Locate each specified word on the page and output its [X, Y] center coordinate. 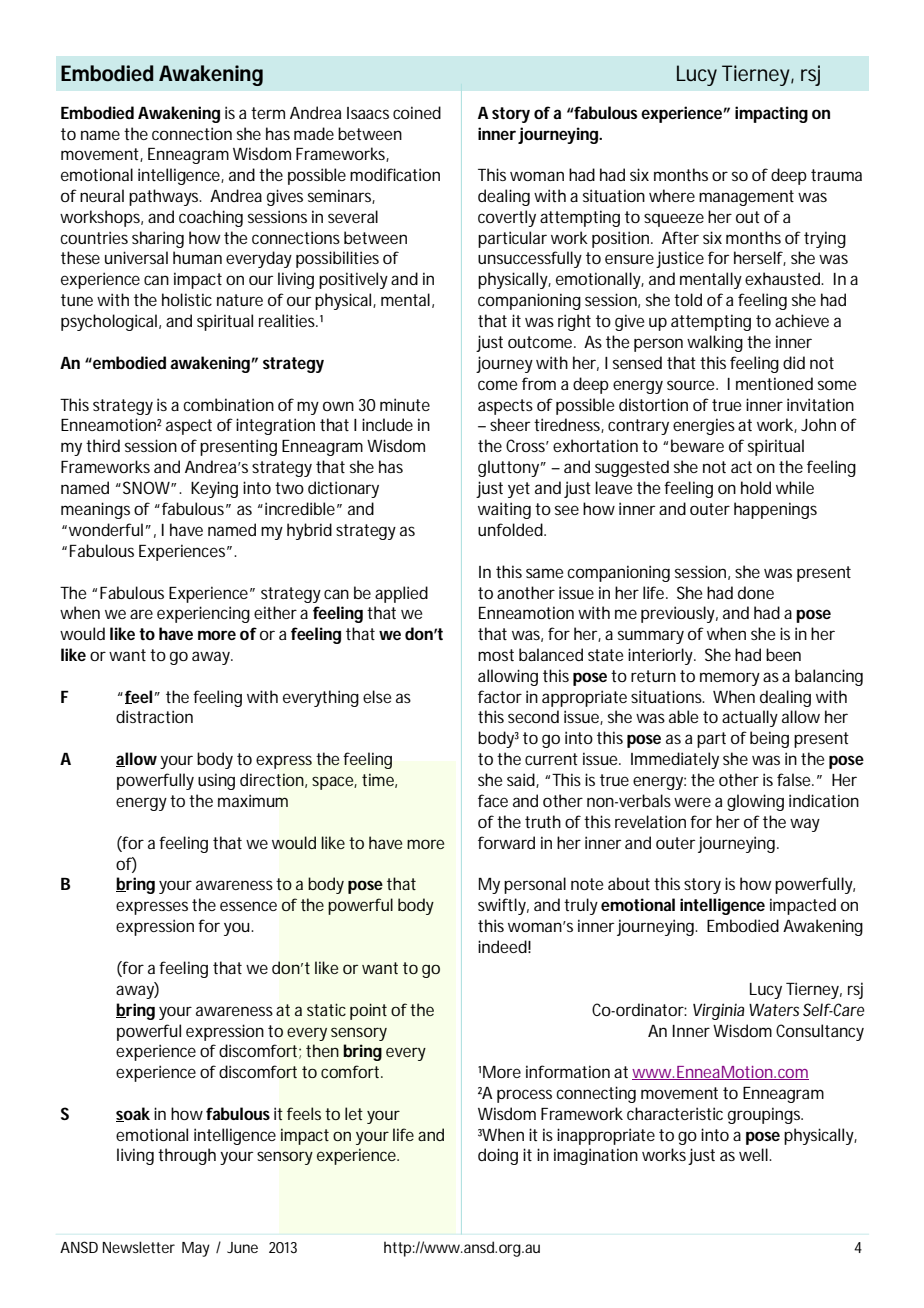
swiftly [503, 906]
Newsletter [139, 1247]
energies [704, 426]
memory [730, 679]
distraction [154, 716]
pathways [165, 197]
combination [228, 404]
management [746, 198]
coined [417, 112]
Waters [774, 1010]
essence [248, 906]
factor [500, 696]
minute [405, 404]
